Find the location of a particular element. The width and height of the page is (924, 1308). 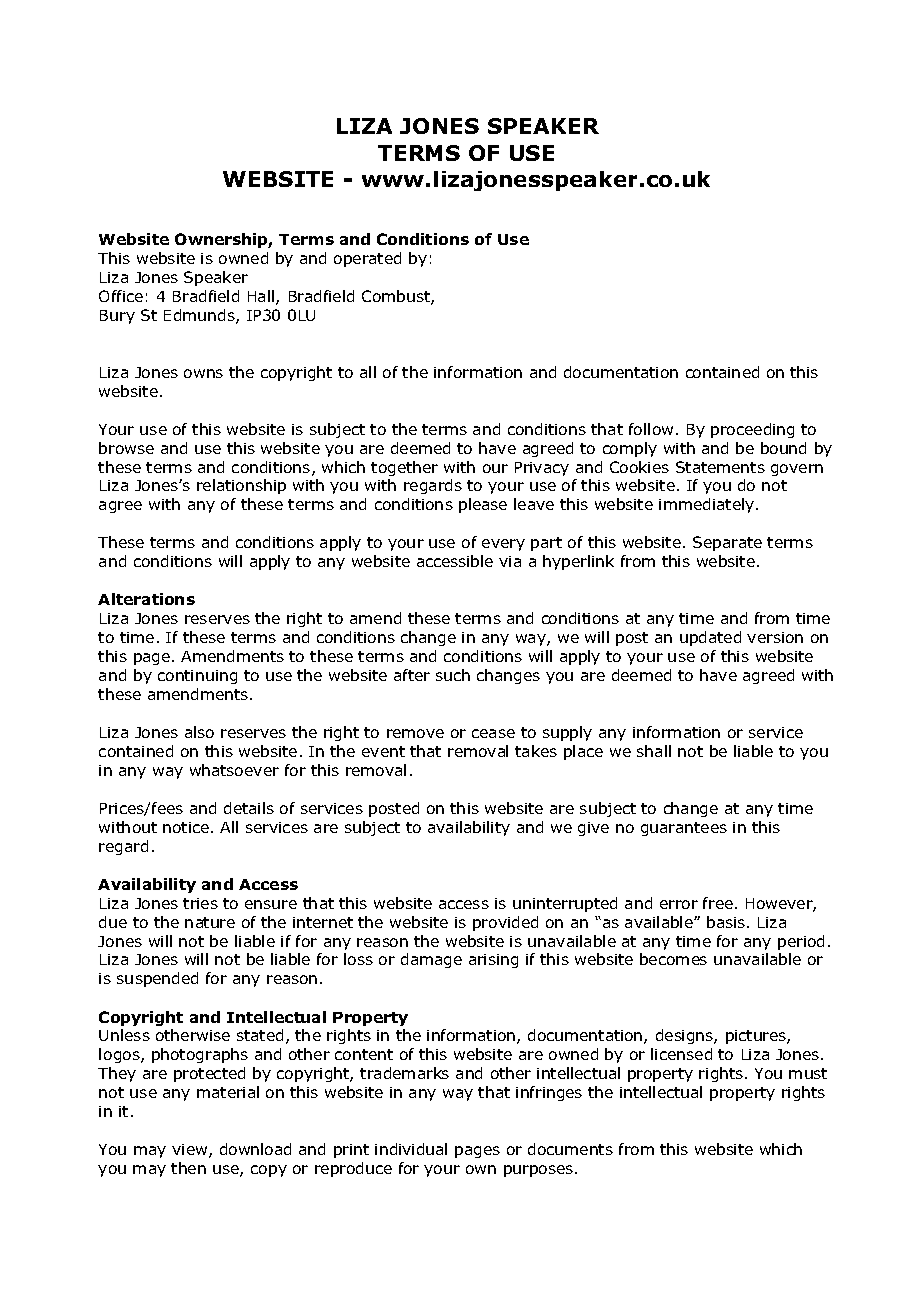

notice is located at coordinates (187, 827).
